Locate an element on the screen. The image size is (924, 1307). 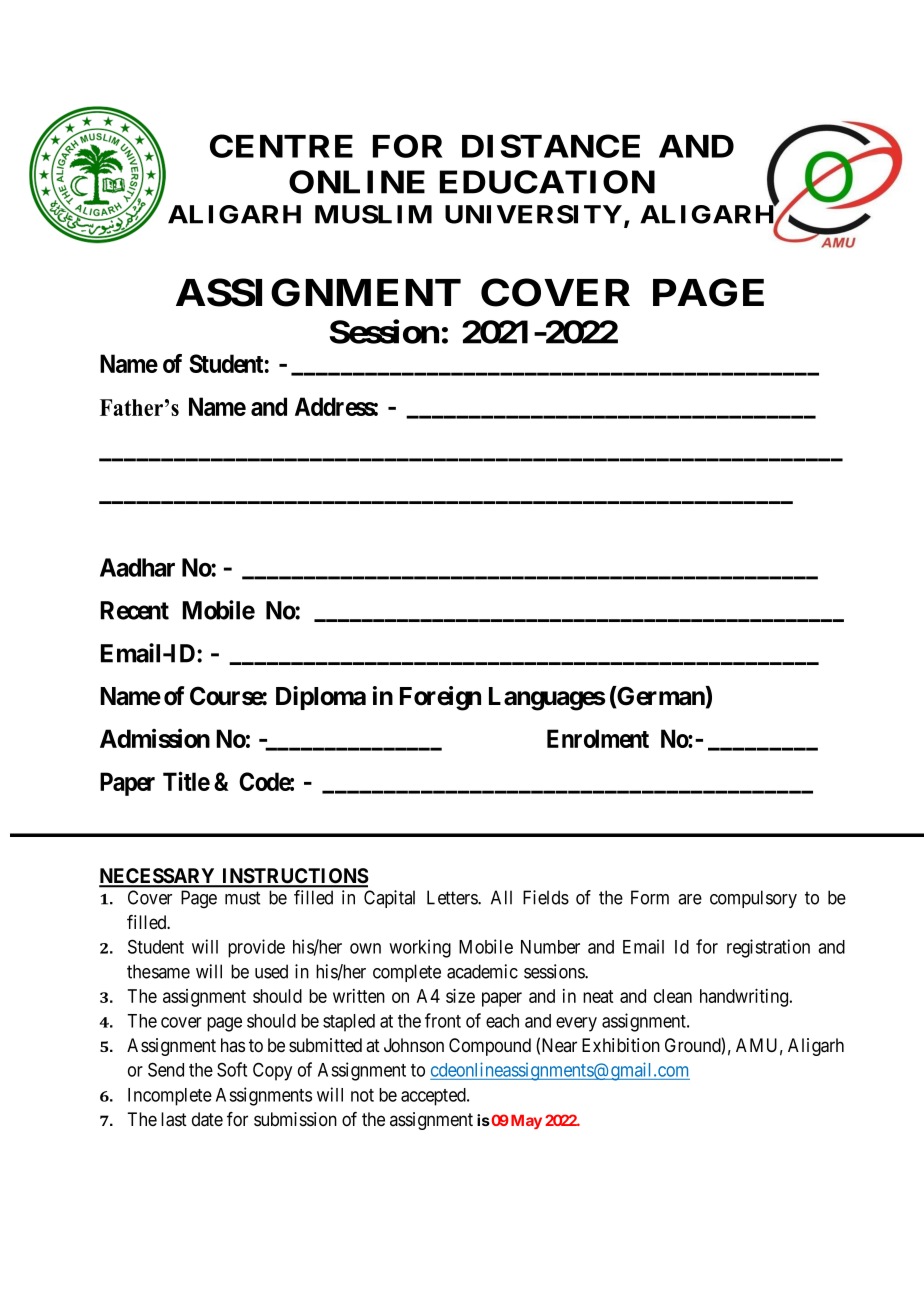
EDUCATION is located at coordinates (547, 182).
